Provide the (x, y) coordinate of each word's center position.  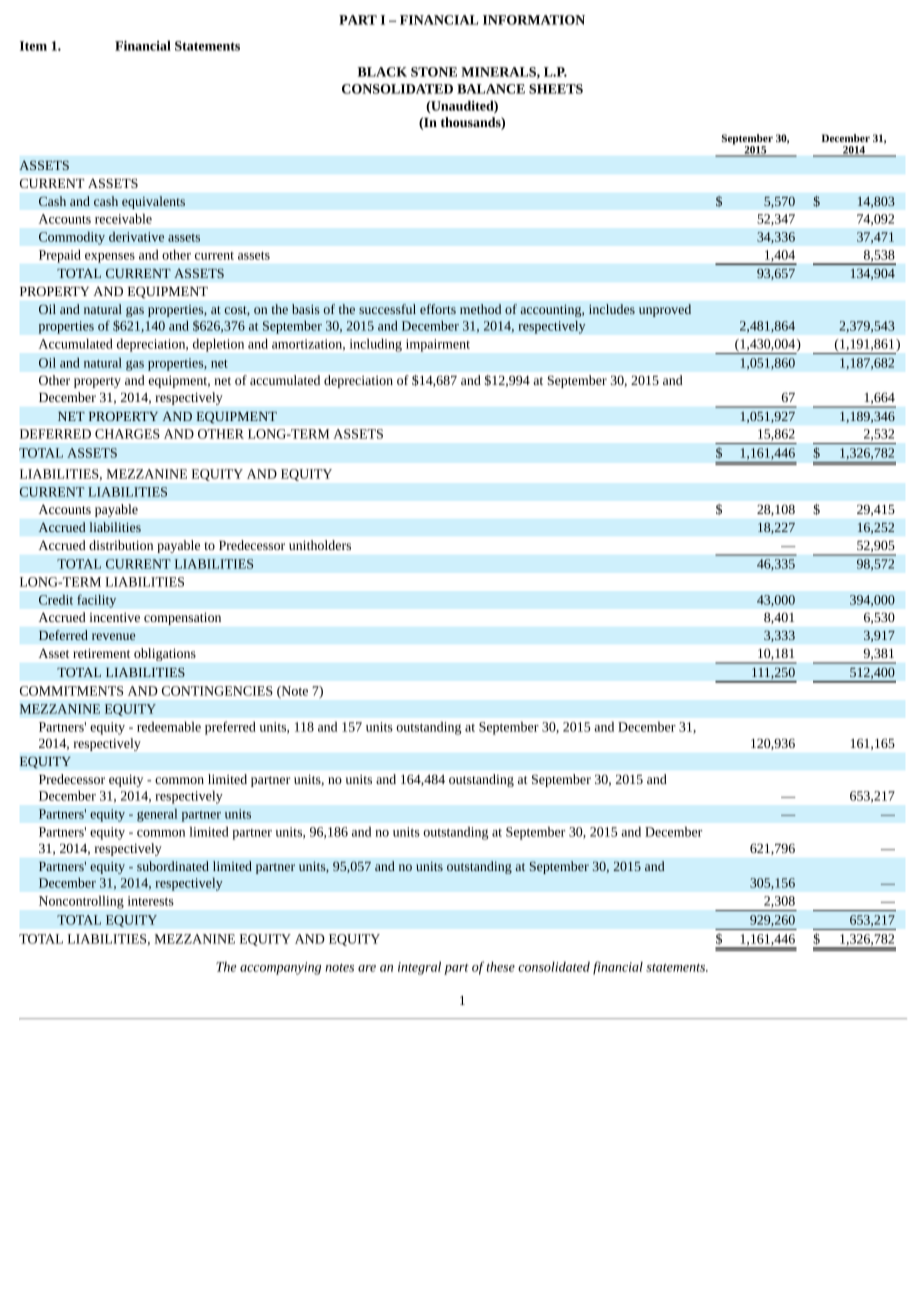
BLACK (382, 72)
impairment (438, 345)
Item (33, 46)
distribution (121, 545)
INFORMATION (534, 20)
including (376, 345)
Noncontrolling (81, 902)
